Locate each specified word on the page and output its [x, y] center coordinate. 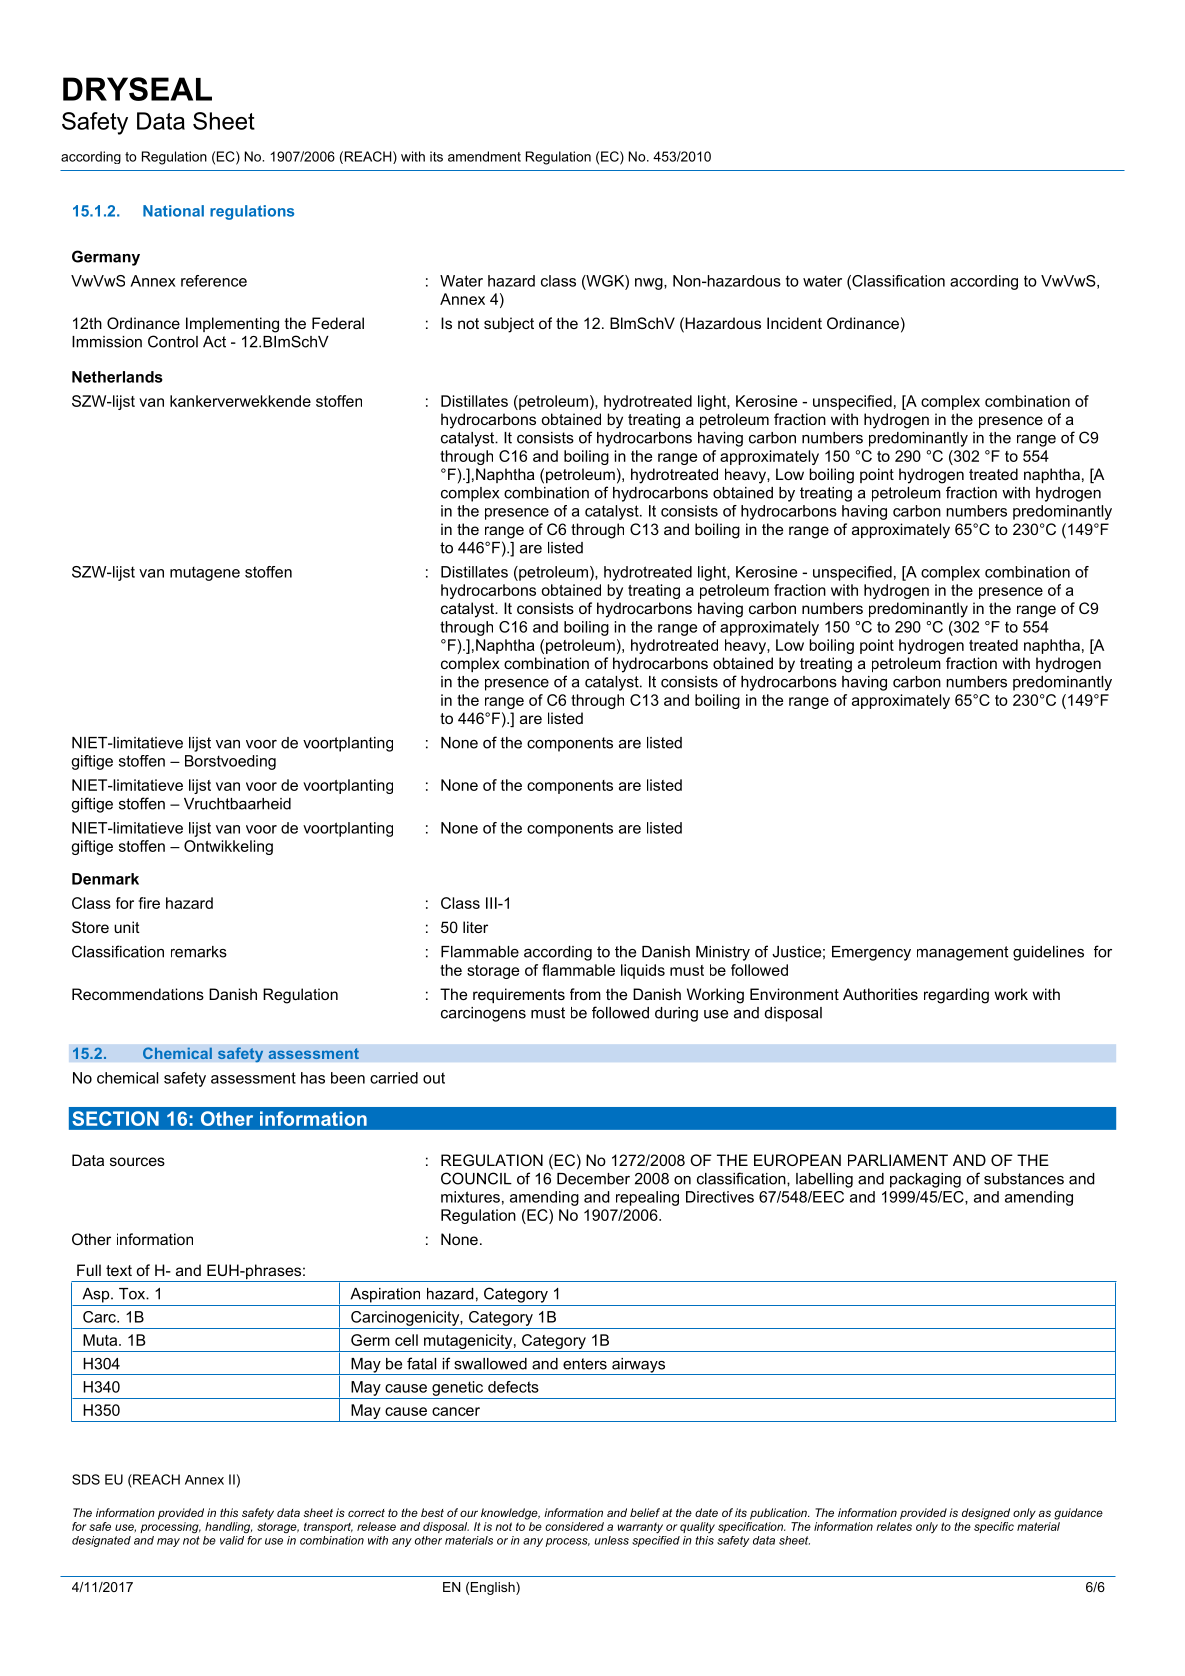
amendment [484, 156]
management [962, 953]
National [173, 211]
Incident [794, 323]
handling [228, 1528]
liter [475, 927]
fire [149, 903]
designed [986, 1514]
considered [574, 1526]
